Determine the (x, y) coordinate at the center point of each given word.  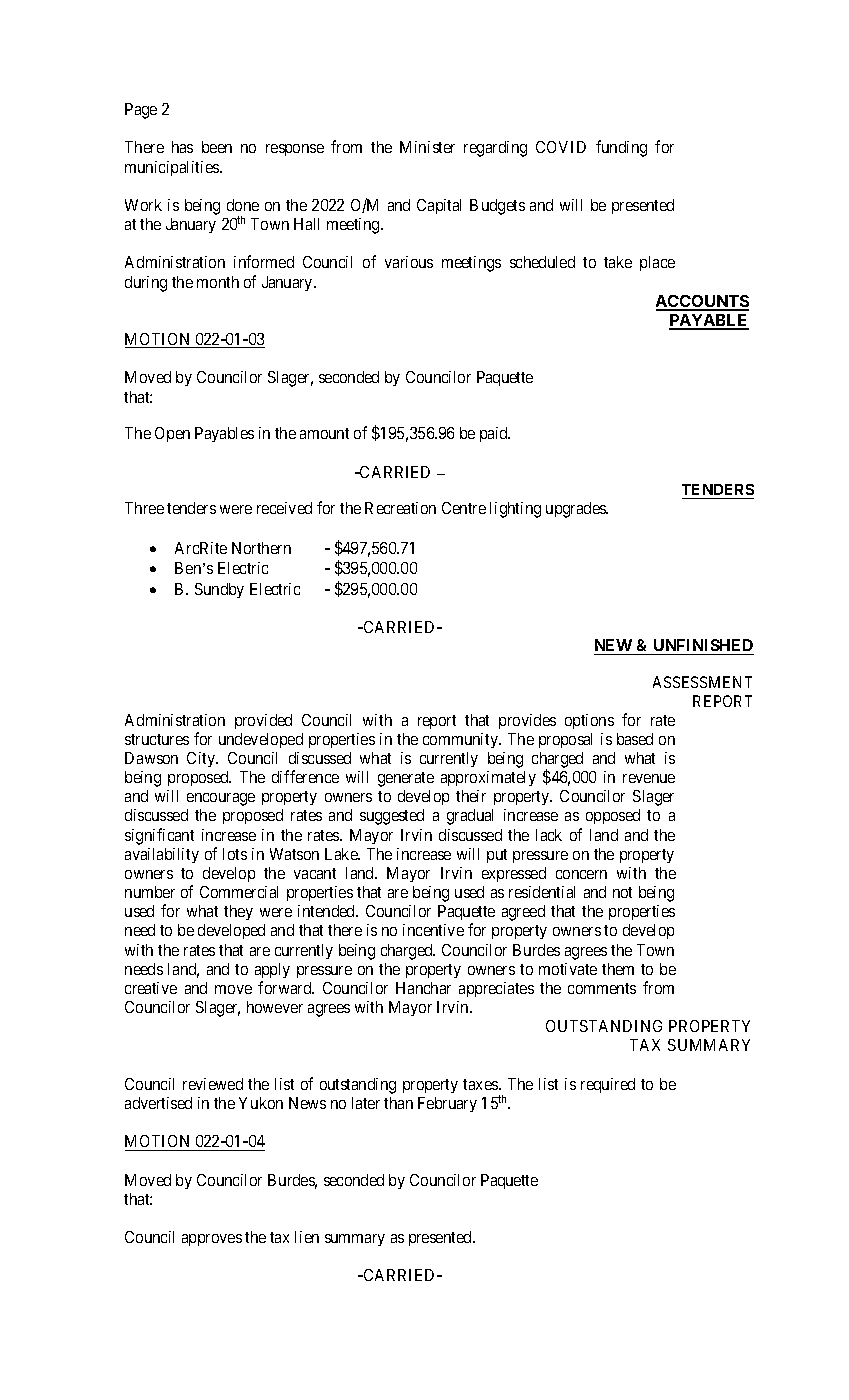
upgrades (577, 510)
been (217, 147)
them (618, 969)
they (238, 912)
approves (212, 1240)
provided (263, 721)
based (635, 739)
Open (172, 434)
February (447, 1104)
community (462, 740)
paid (495, 434)
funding (621, 148)
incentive (433, 930)
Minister (427, 147)
